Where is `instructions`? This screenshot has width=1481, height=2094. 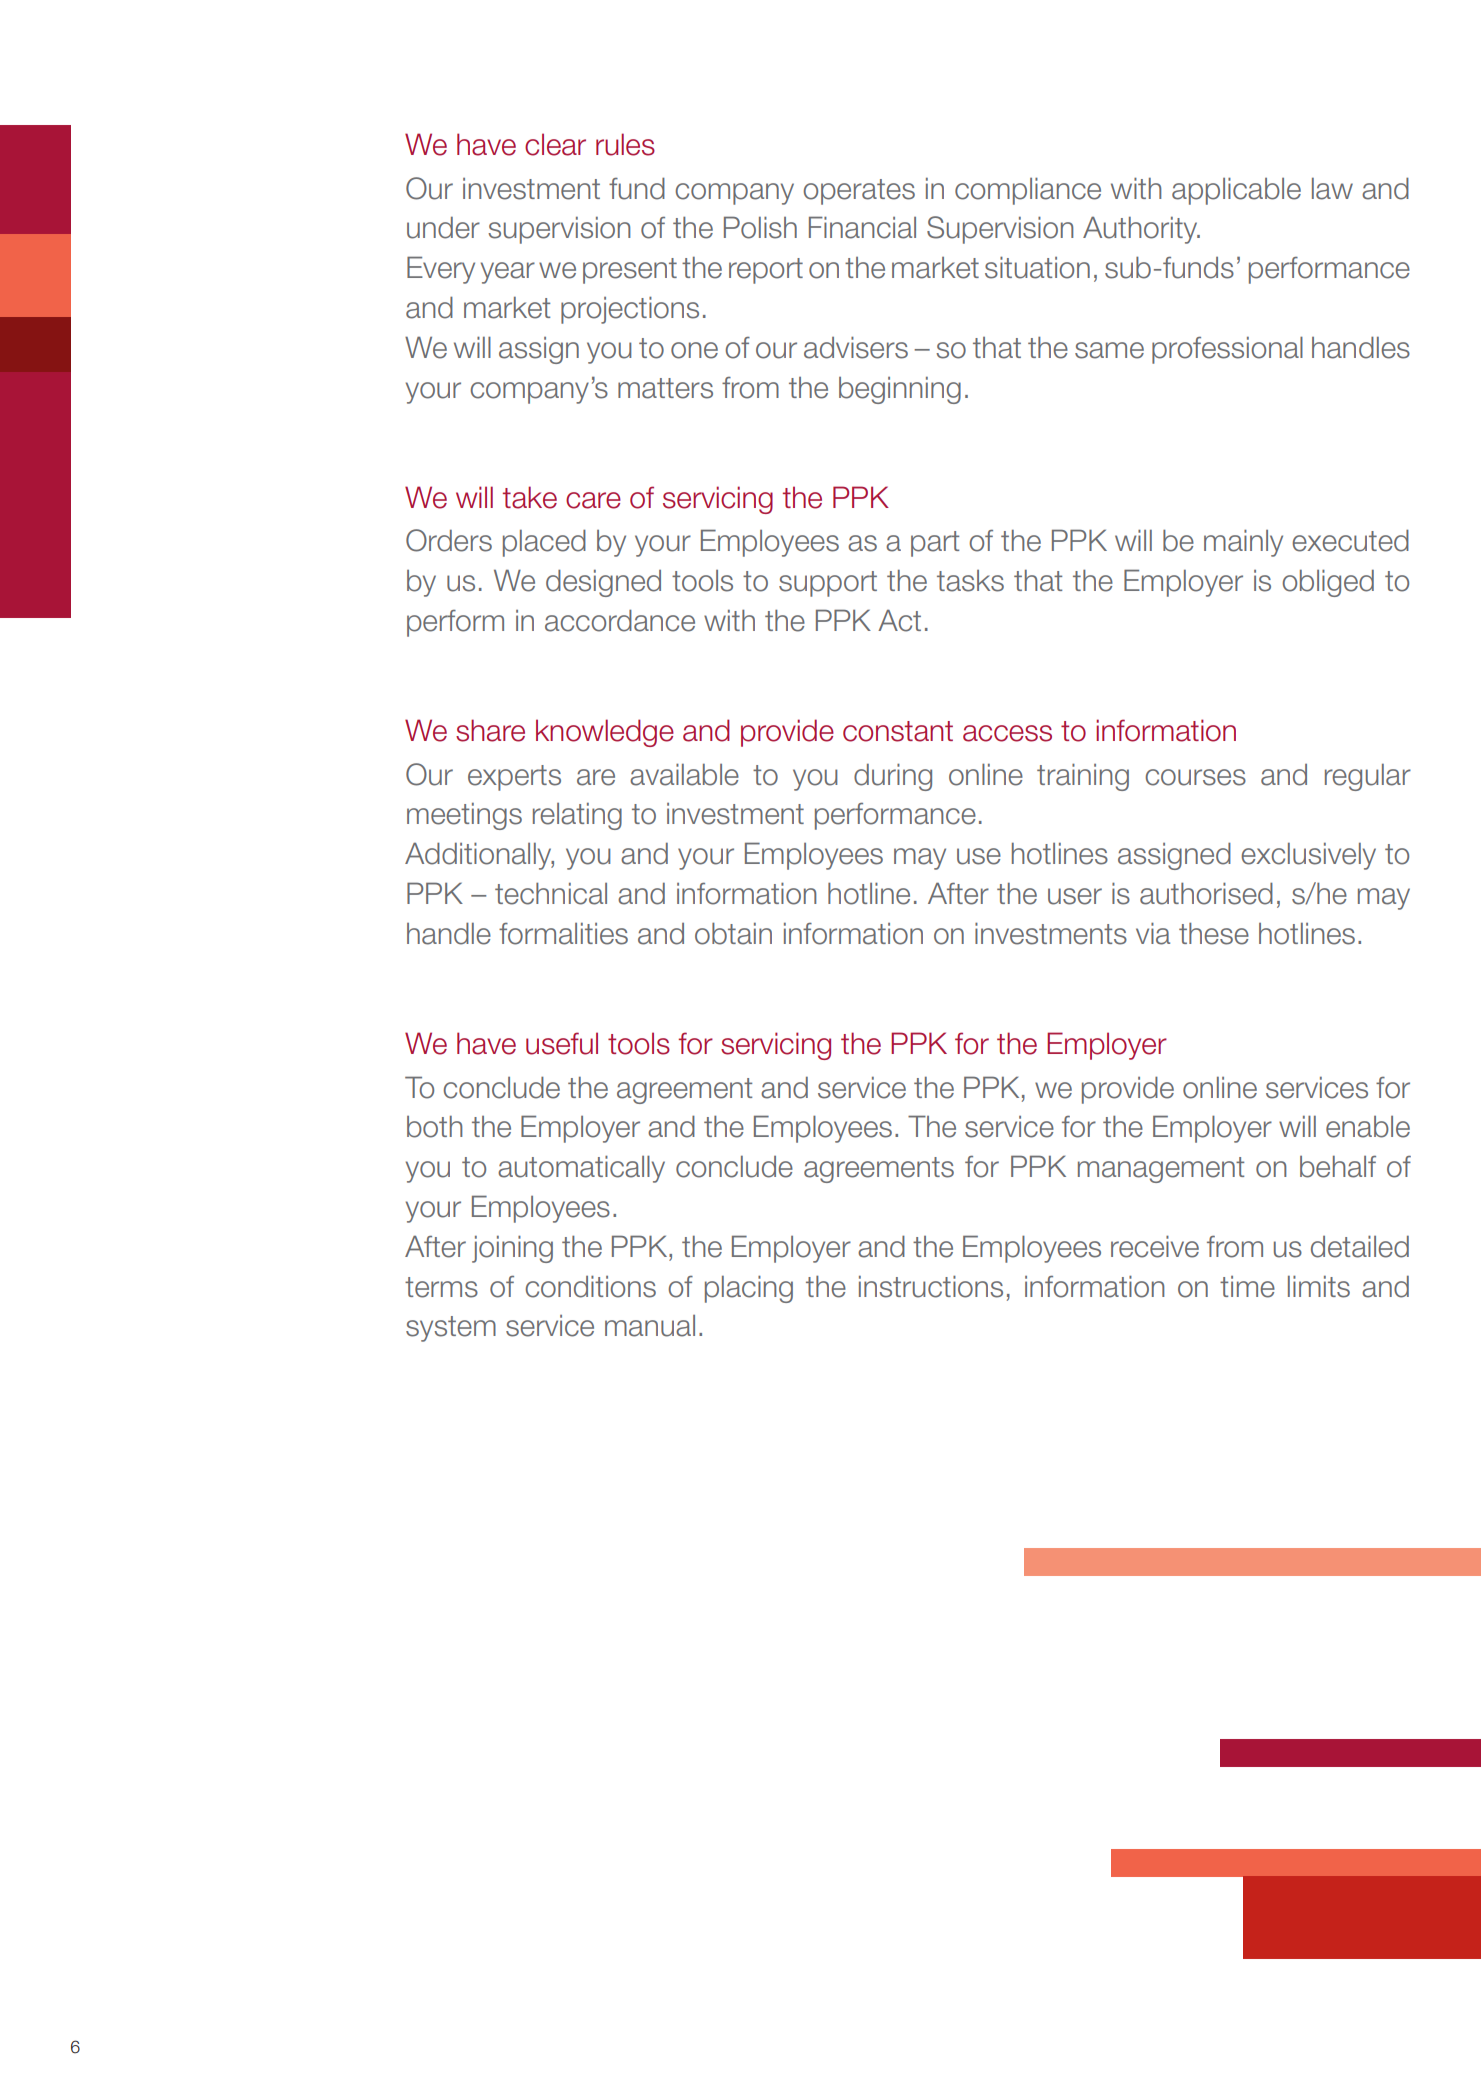 instructions is located at coordinates (931, 1286).
